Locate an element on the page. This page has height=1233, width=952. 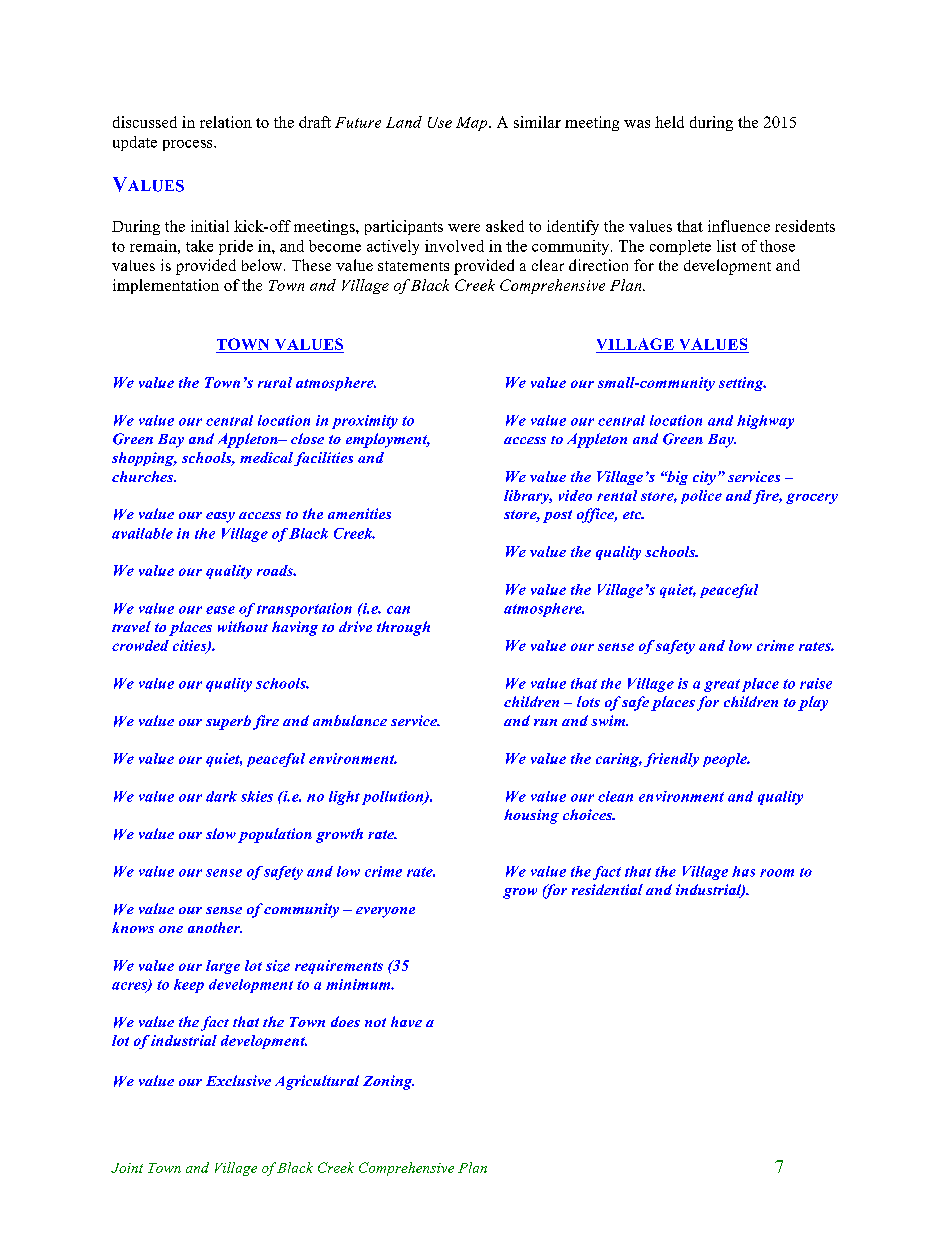
housing is located at coordinates (531, 816).
